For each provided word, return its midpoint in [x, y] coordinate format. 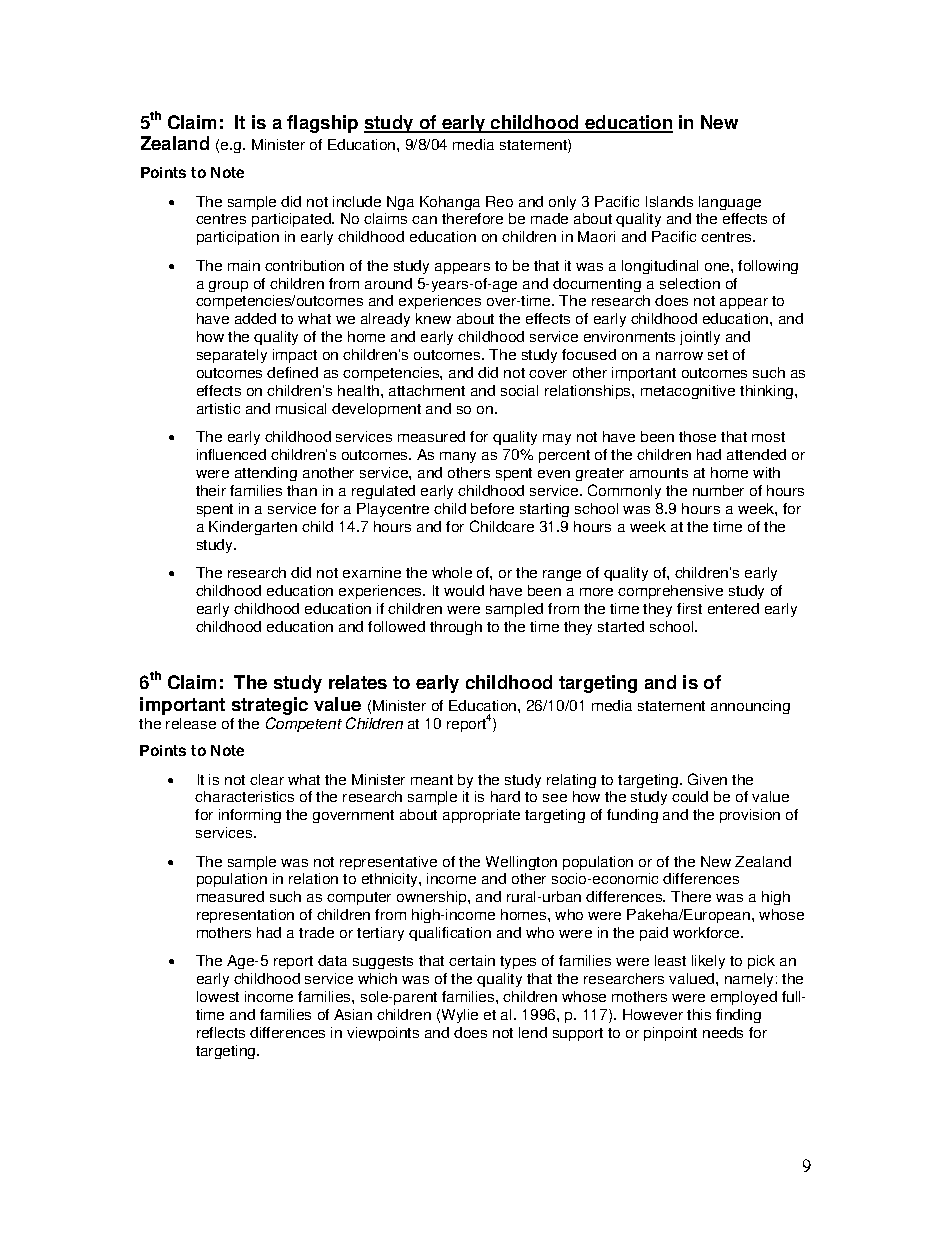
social [519, 390]
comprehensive [670, 592]
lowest [218, 996]
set [718, 355]
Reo [499, 201]
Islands [669, 201]
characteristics [244, 796]
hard [505, 796]
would [464, 590]
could [690, 796]
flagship [322, 124]
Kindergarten [253, 528]
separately [232, 356]
